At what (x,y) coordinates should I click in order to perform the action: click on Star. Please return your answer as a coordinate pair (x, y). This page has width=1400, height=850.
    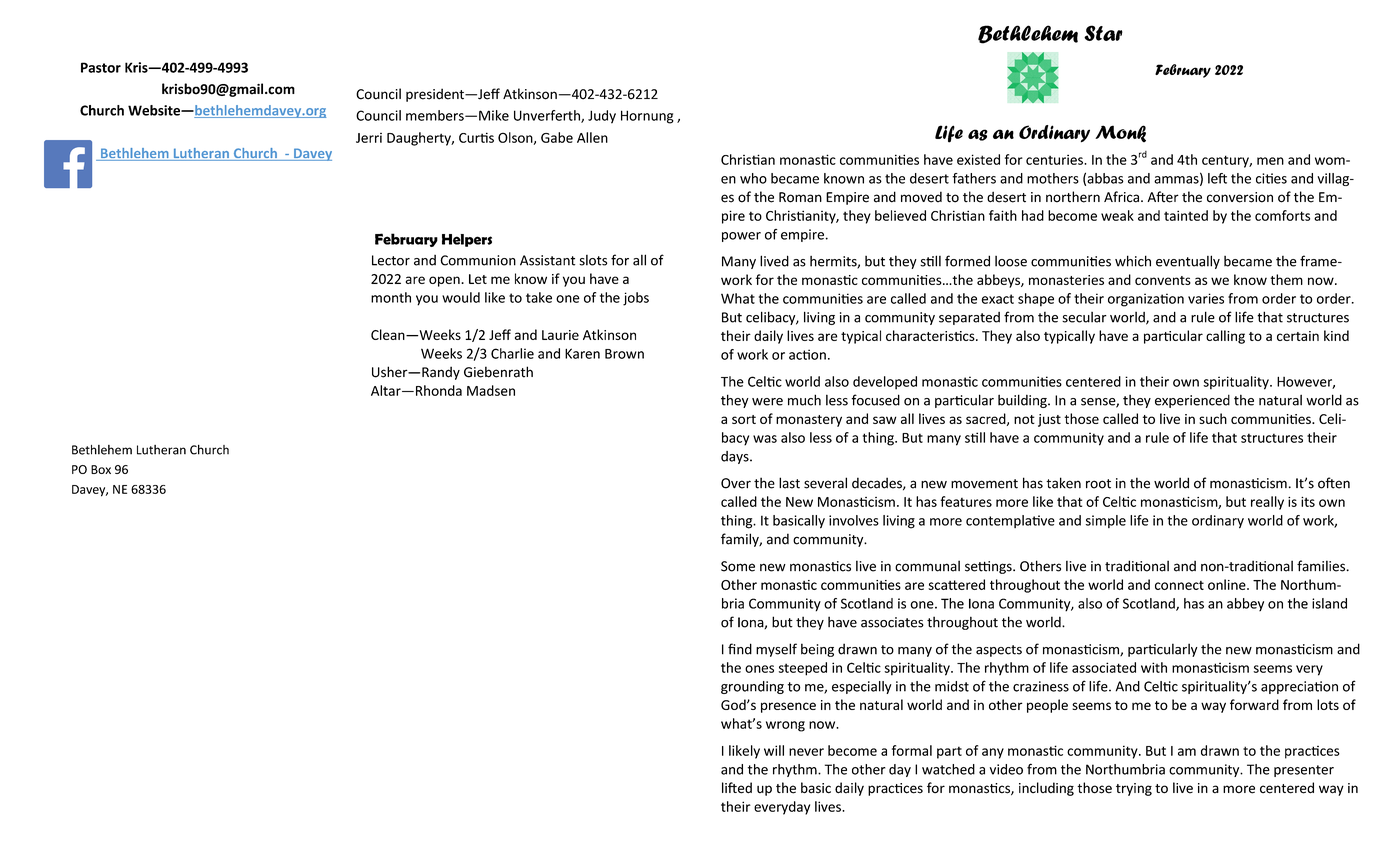
    Looking at the image, I should click on (1103, 33).
